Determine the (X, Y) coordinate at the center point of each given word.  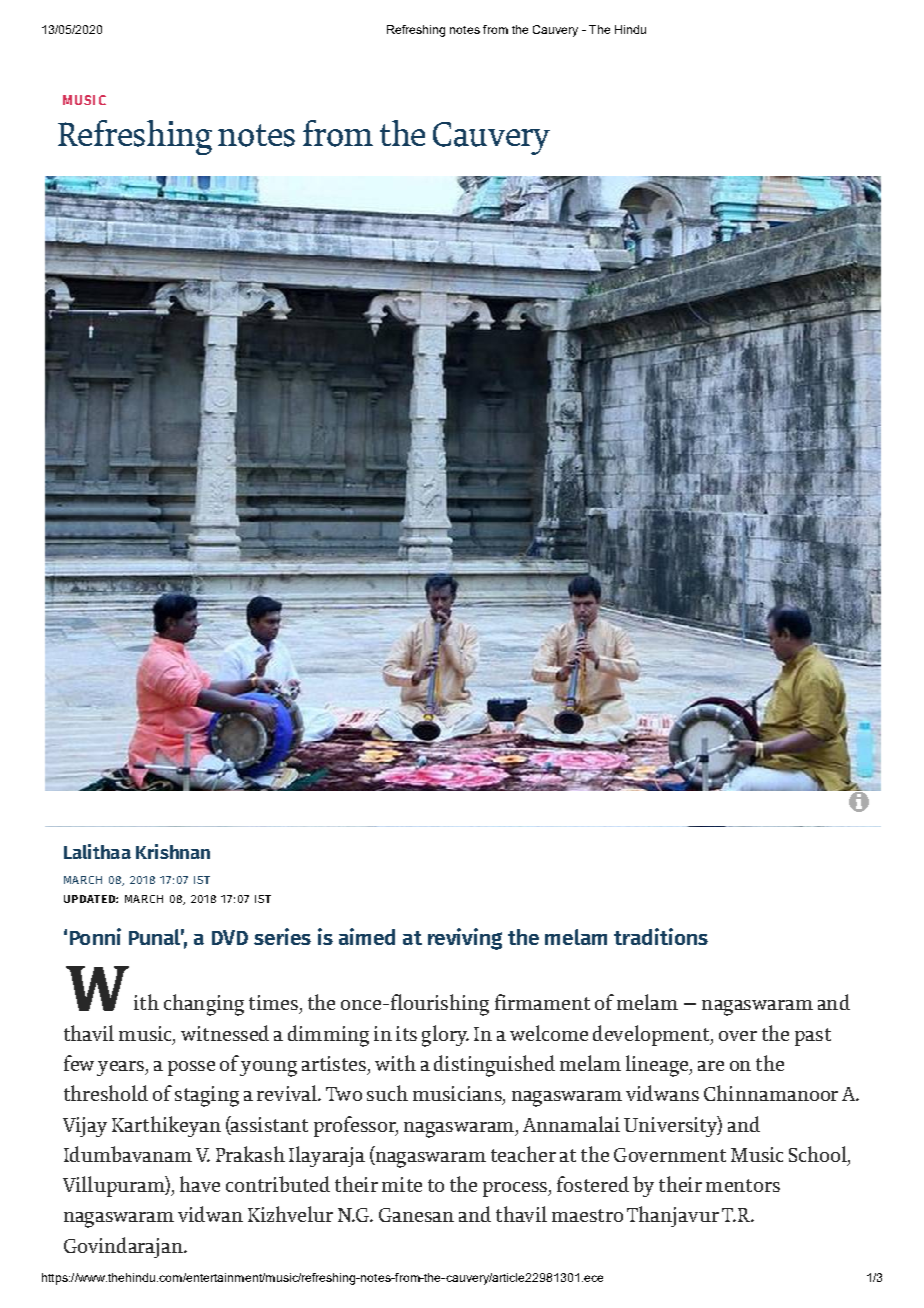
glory (445, 1036)
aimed (367, 936)
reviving (465, 939)
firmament (542, 1002)
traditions (661, 936)
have (200, 1184)
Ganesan (416, 1215)
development (652, 1035)
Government (670, 1155)
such (387, 1093)
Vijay (85, 1127)
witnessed (225, 1033)
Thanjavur (673, 1216)
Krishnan (173, 851)
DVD (230, 937)
